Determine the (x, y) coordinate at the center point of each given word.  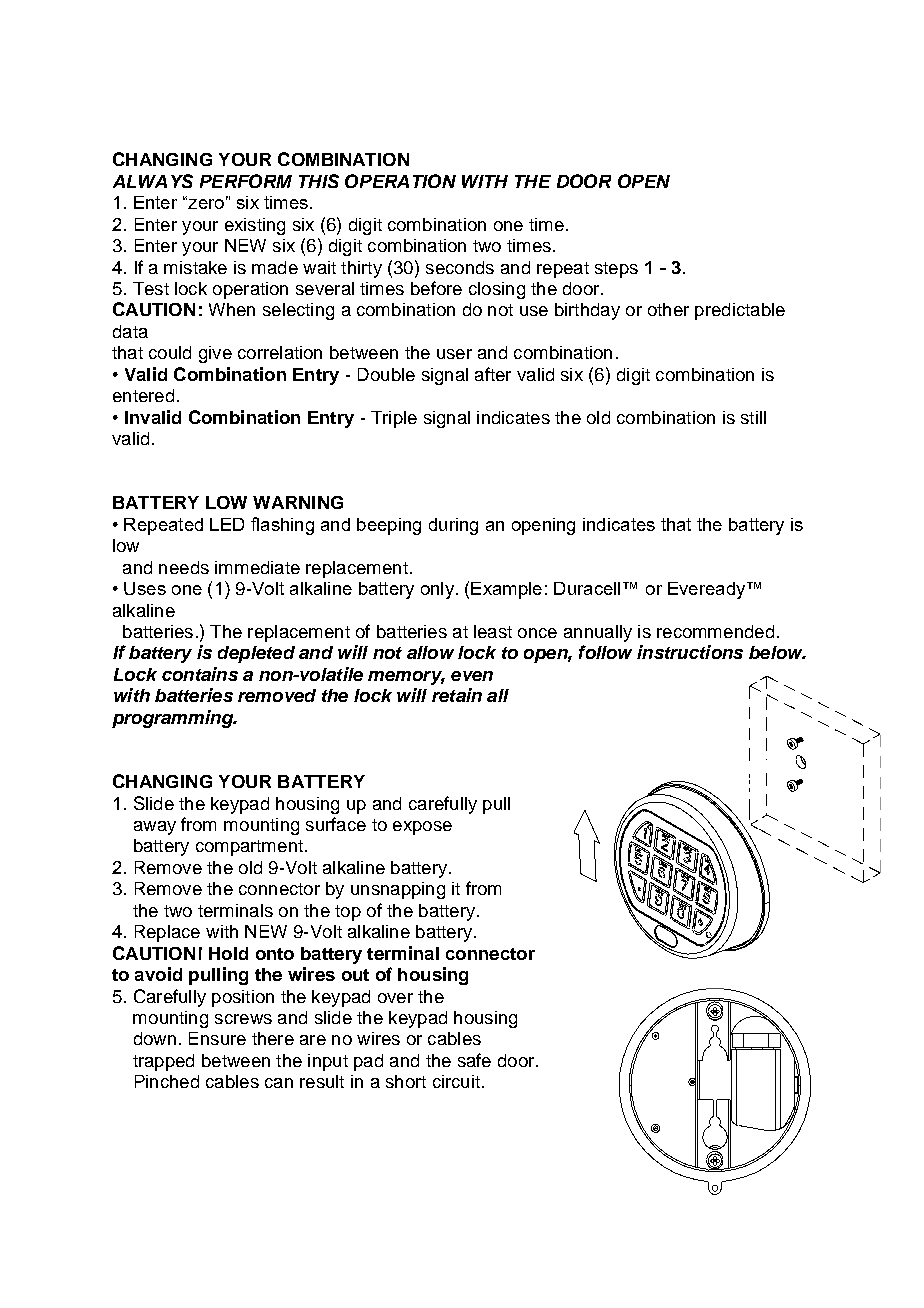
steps (616, 270)
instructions (690, 652)
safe (474, 1060)
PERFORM (246, 181)
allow (430, 652)
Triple (394, 419)
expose (422, 828)
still (753, 417)
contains (200, 674)
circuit (456, 1081)
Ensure (217, 1038)
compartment (249, 848)
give (215, 354)
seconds (460, 267)
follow (605, 652)
